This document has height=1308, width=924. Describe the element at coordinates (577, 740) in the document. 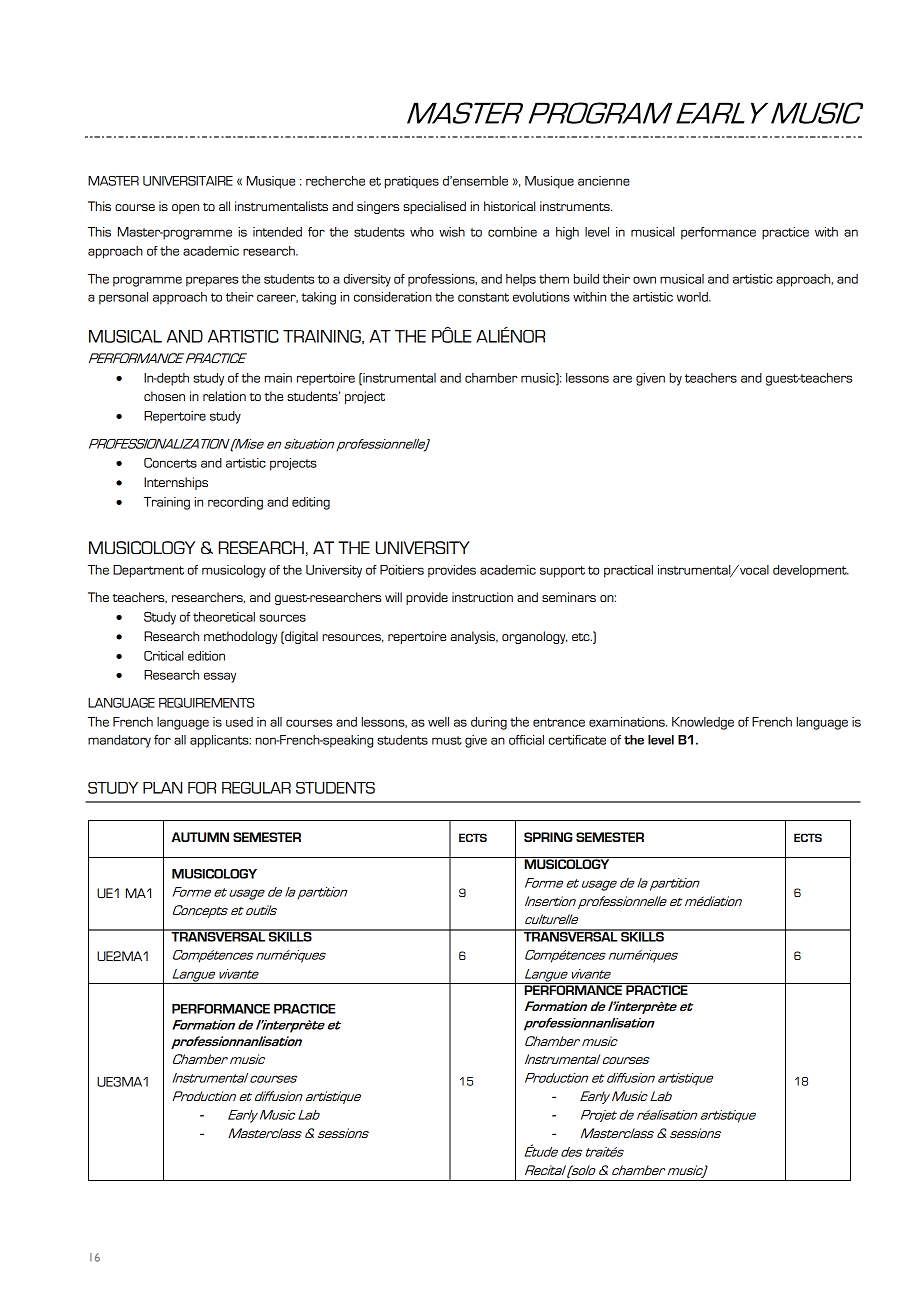

I see `certificate` at that location.
